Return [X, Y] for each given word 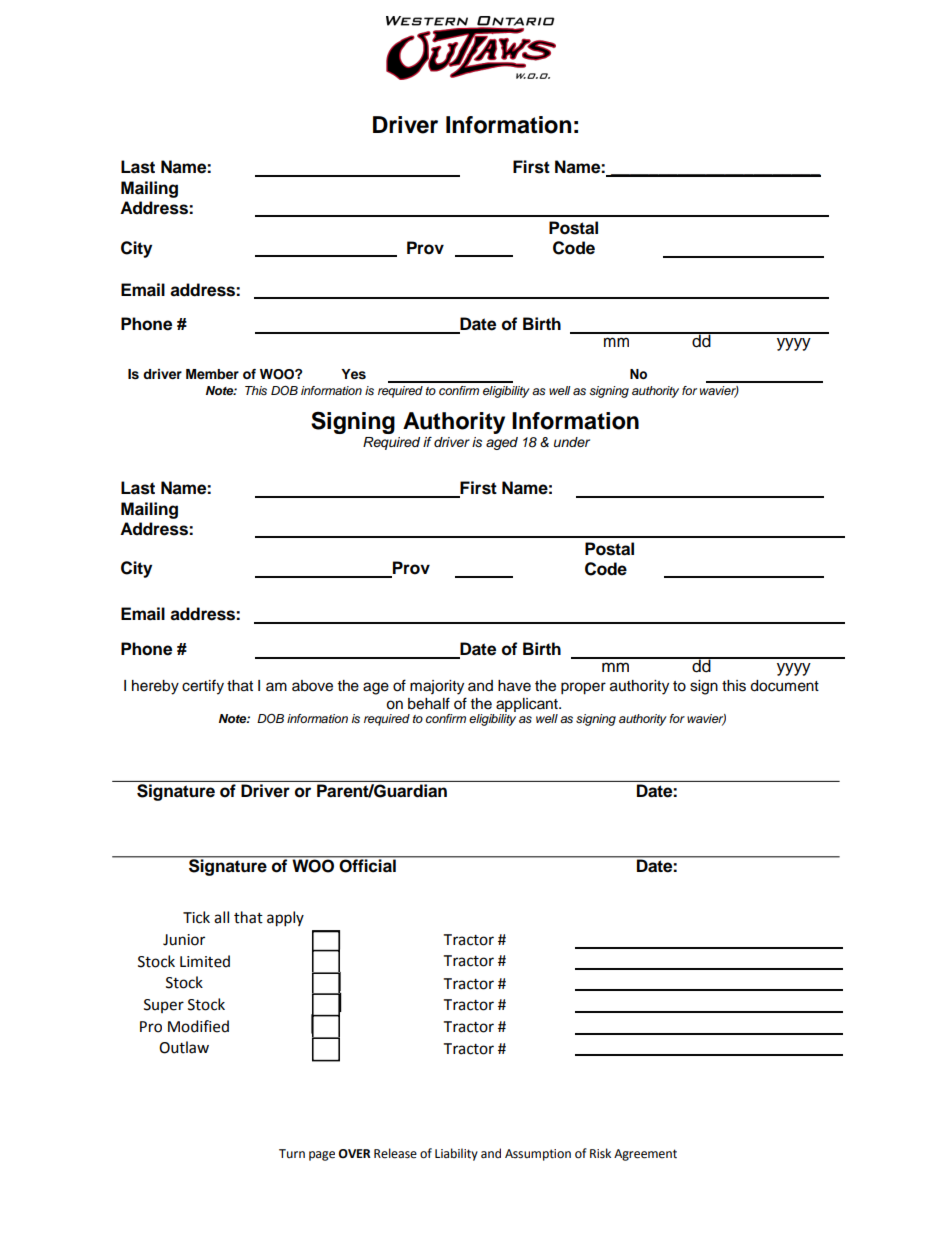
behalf [429, 703]
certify [203, 687]
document [784, 686]
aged [502, 443]
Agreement [645, 1155]
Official [368, 865]
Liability [456, 1154]
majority [437, 687]
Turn [292, 1153]
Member [212, 374]
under [572, 442]
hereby [155, 687]
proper [583, 688]
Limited [205, 961]
